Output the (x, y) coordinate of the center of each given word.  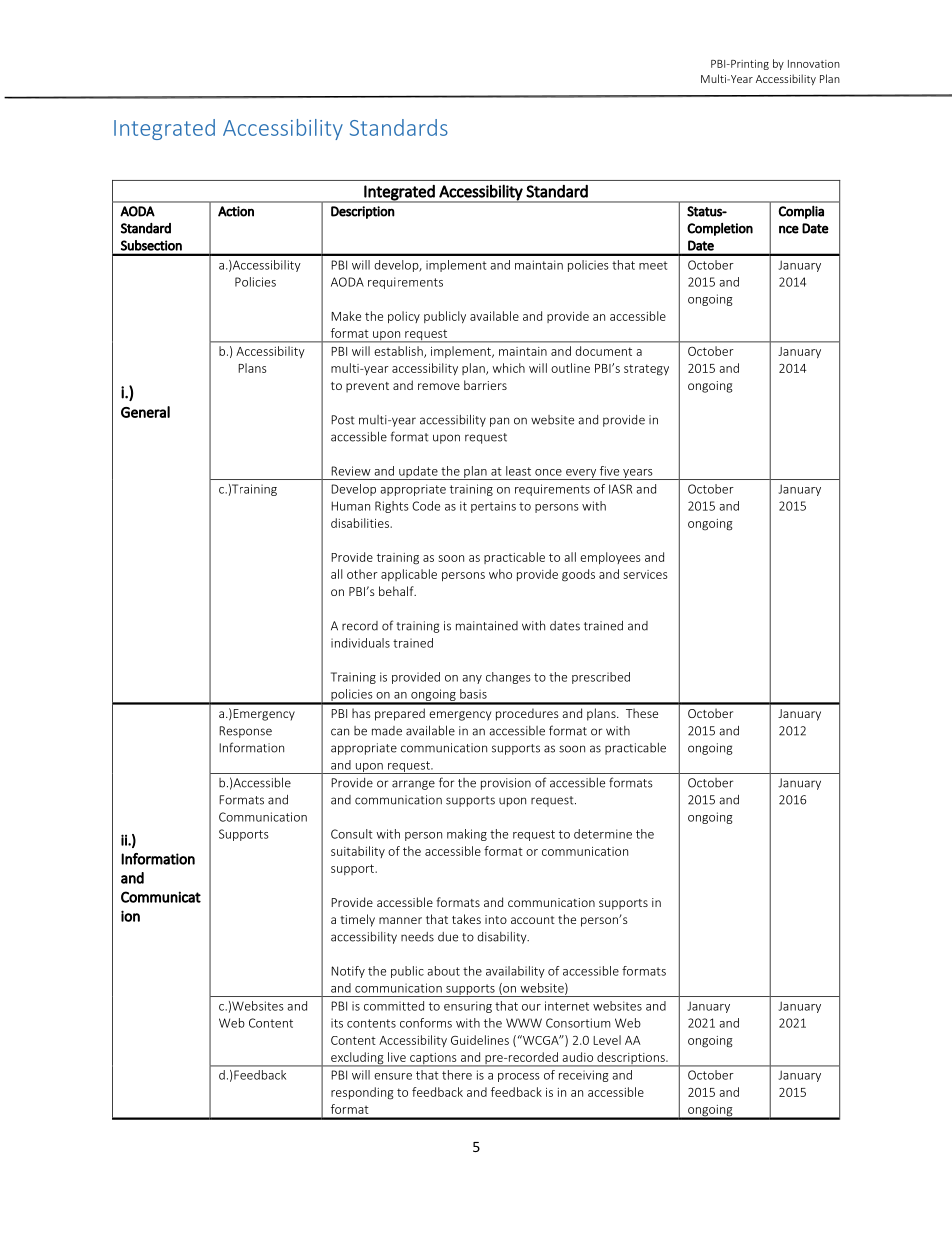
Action (236, 211)
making (467, 835)
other (362, 574)
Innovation (814, 64)
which (509, 368)
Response (245, 732)
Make (346, 316)
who (500, 574)
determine (603, 834)
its (337, 1023)
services (645, 574)
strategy (646, 370)
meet (653, 265)
